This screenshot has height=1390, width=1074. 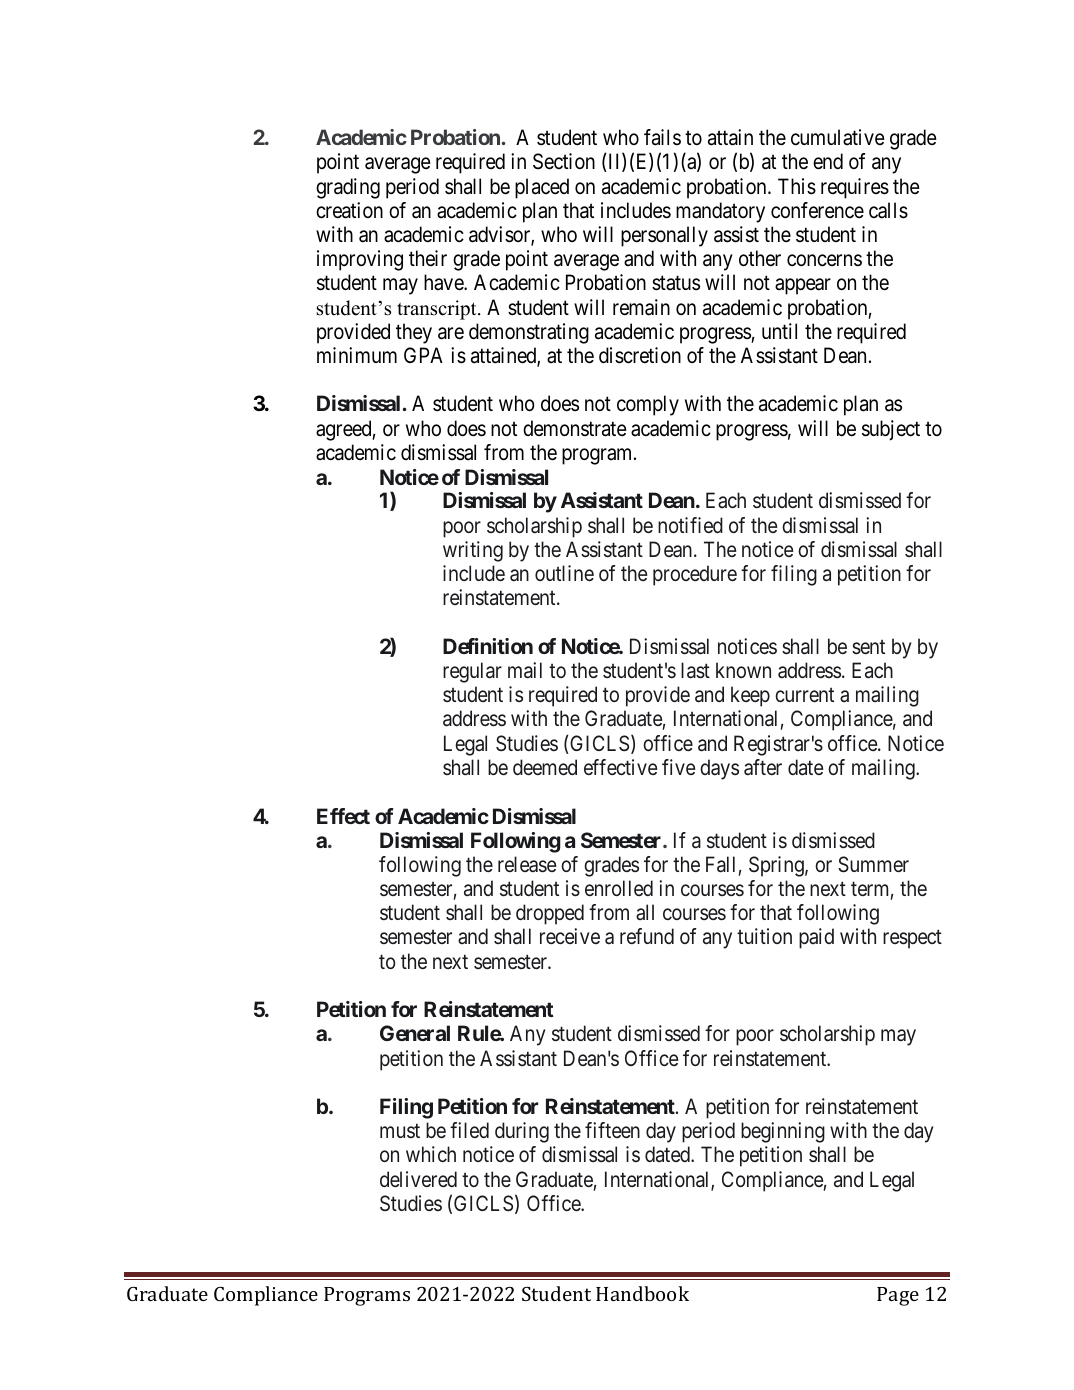 I want to click on current, so click(x=804, y=695).
